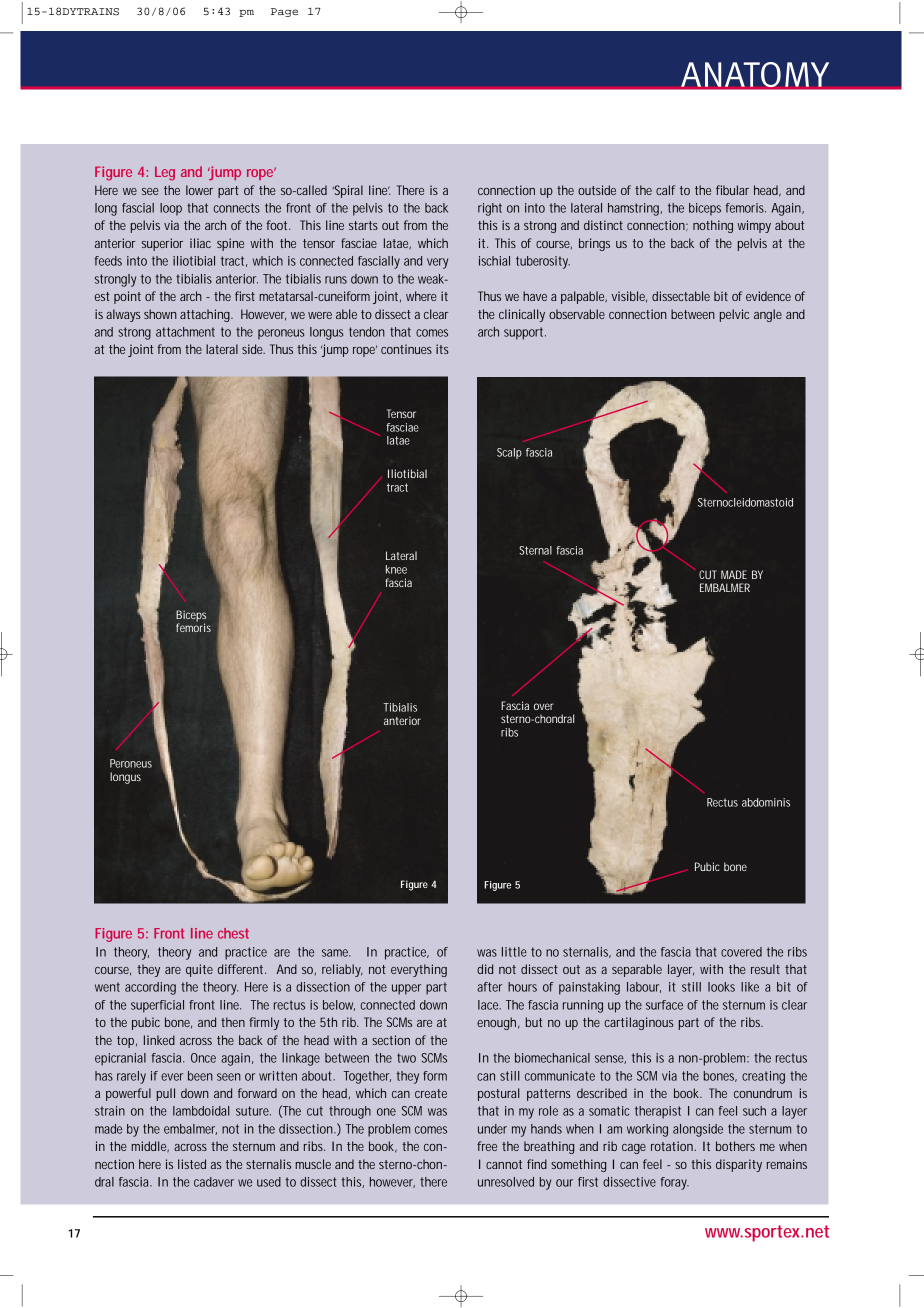  I want to click on its, so click(442, 349).
